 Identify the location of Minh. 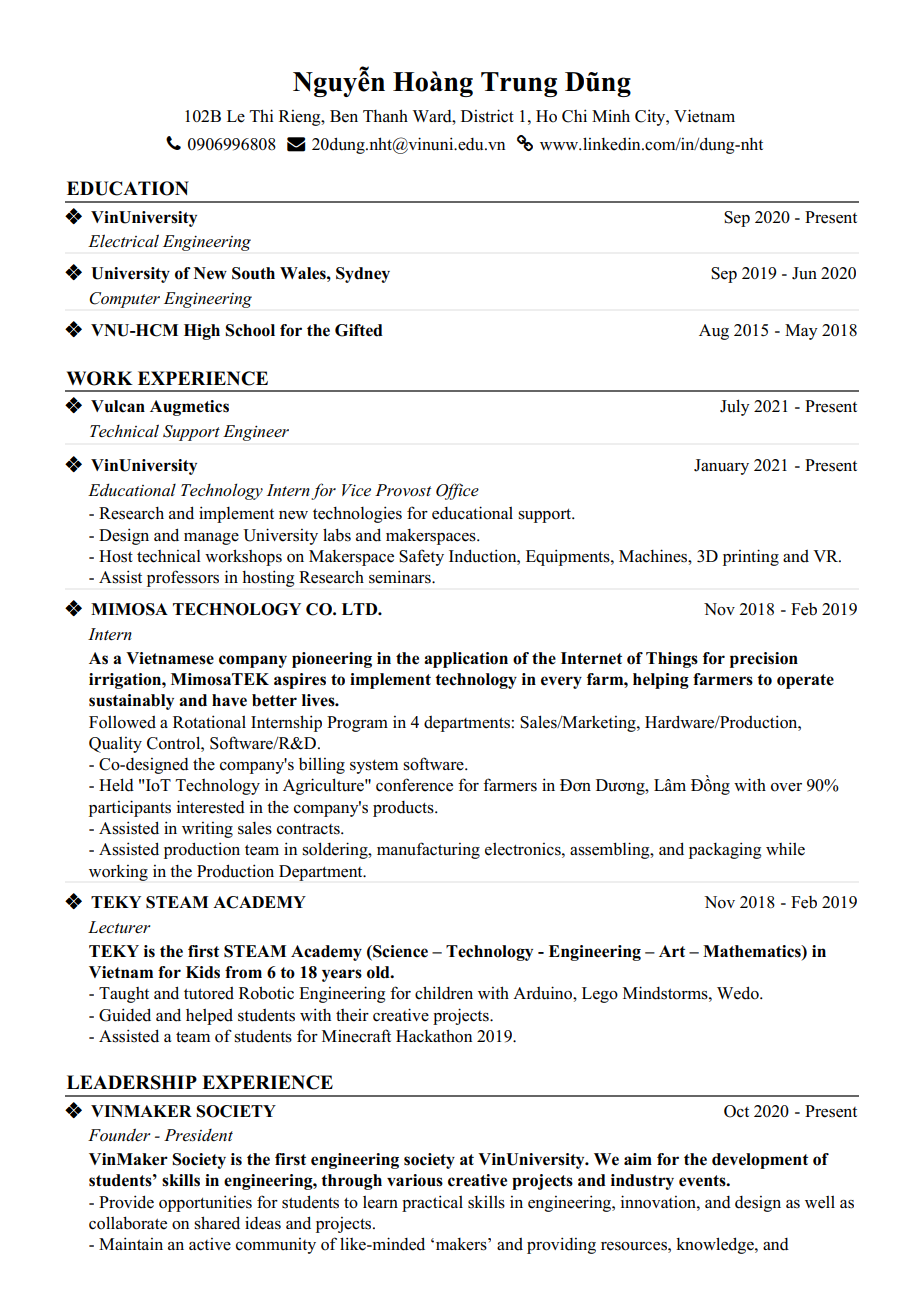
(611, 115).
